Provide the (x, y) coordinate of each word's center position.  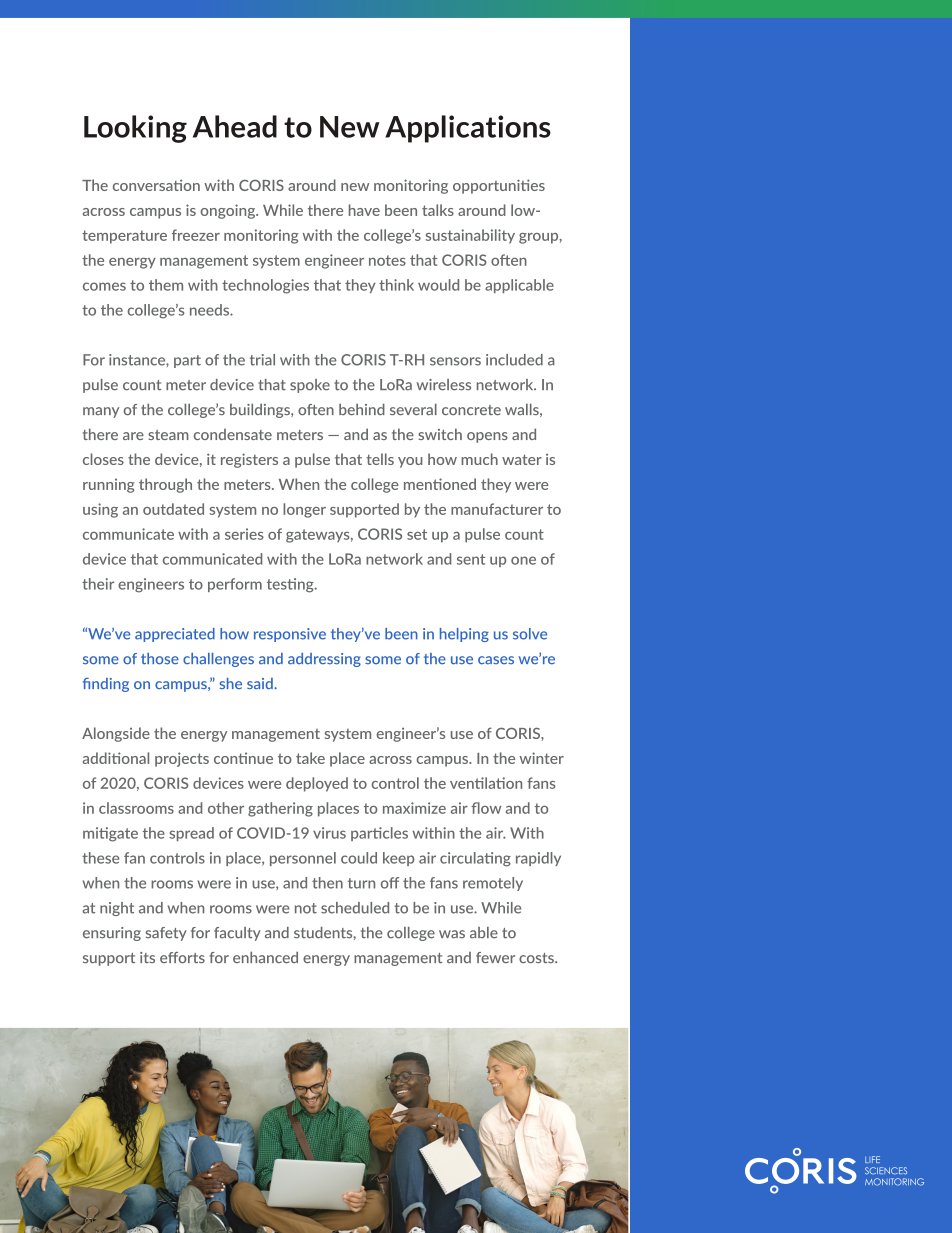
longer (304, 510)
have (364, 210)
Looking (135, 129)
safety (166, 934)
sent (471, 559)
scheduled (355, 908)
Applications (468, 129)
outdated (173, 509)
